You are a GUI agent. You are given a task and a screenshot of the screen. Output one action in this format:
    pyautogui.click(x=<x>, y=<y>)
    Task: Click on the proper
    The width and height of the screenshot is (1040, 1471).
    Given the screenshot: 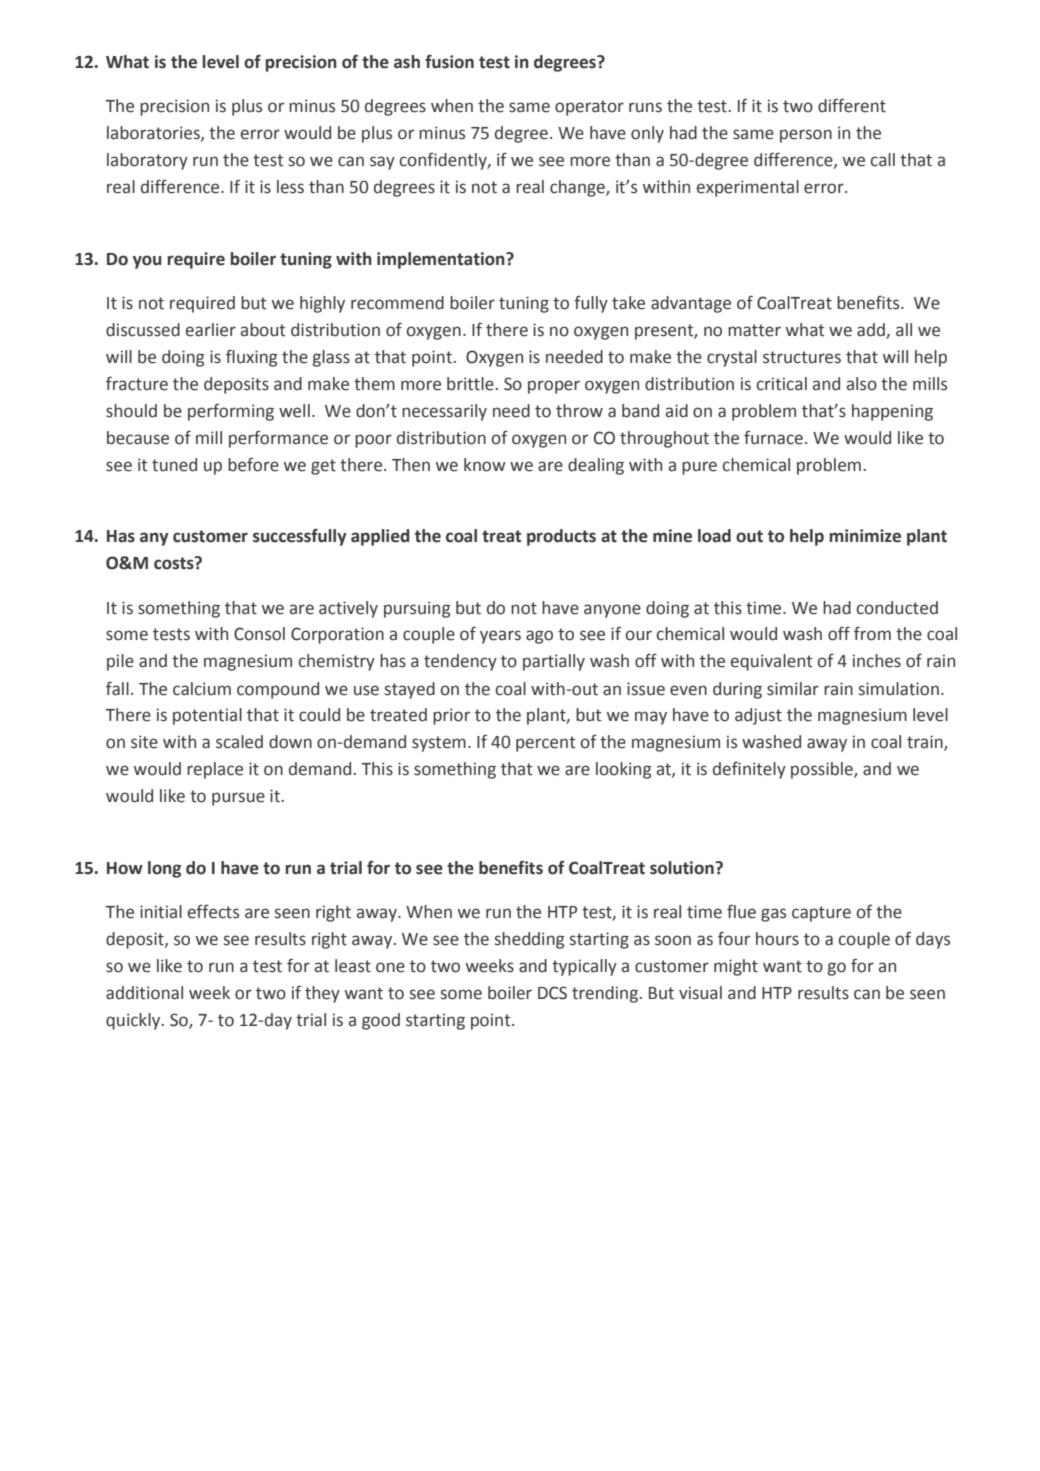 What is the action you would take?
    pyautogui.click(x=554, y=387)
